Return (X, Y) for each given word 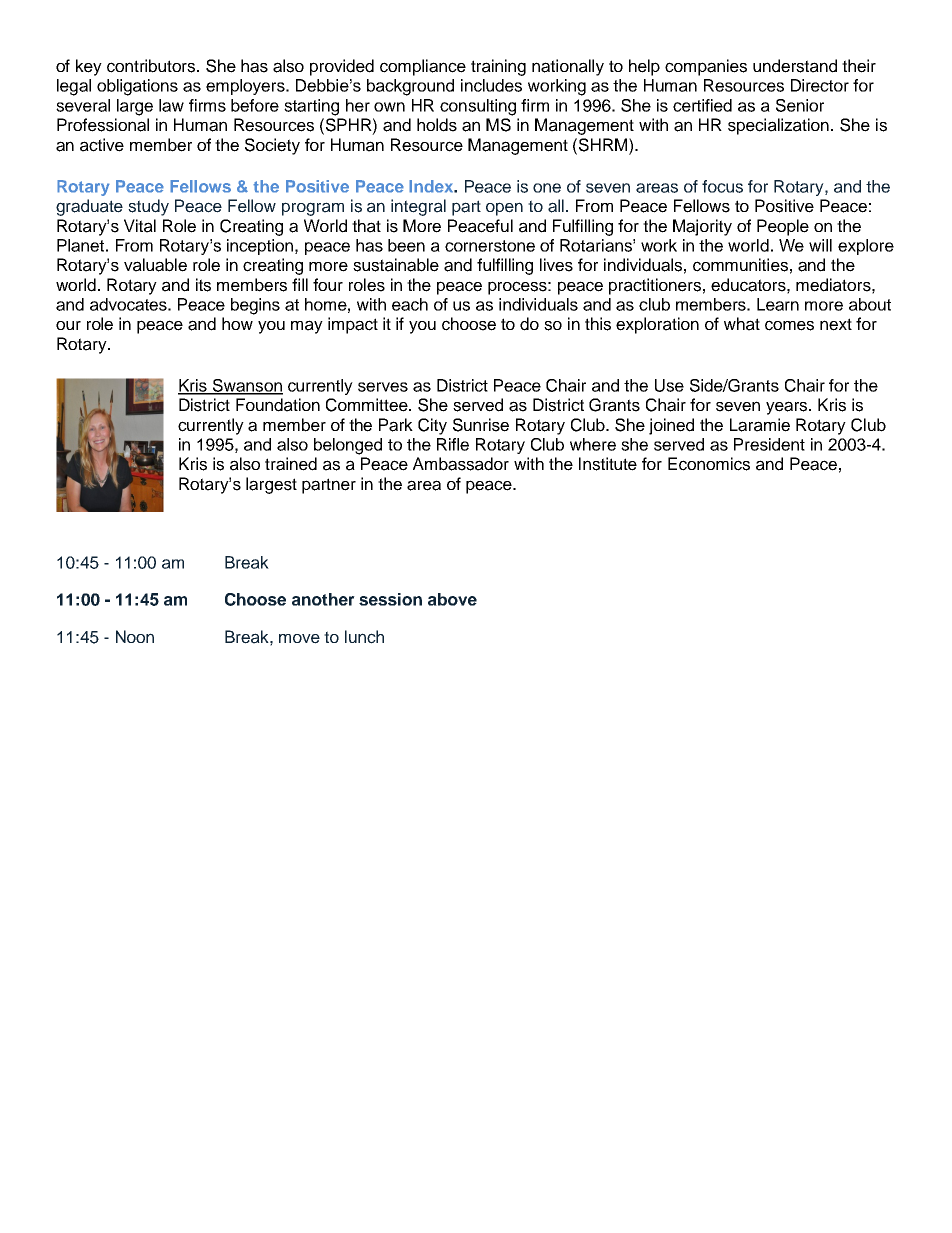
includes (491, 85)
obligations (137, 87)
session (390, 599)
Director (820, 85)
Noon (135, 636)
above (452, 599)
